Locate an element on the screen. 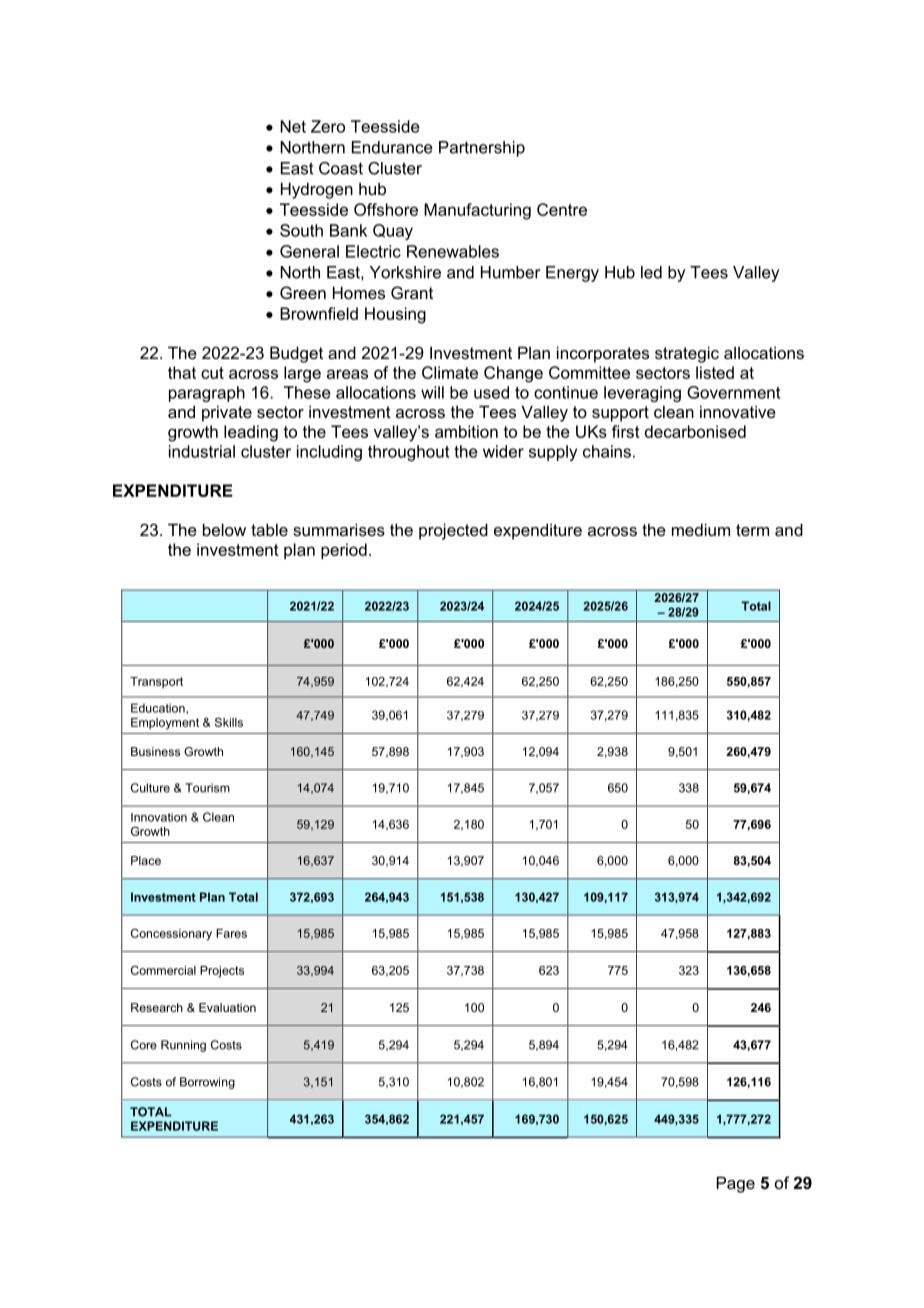 Image resolution: width=924 pixels, height=1308 pixels. Evaluation is located at coordinates (227, 1007).
